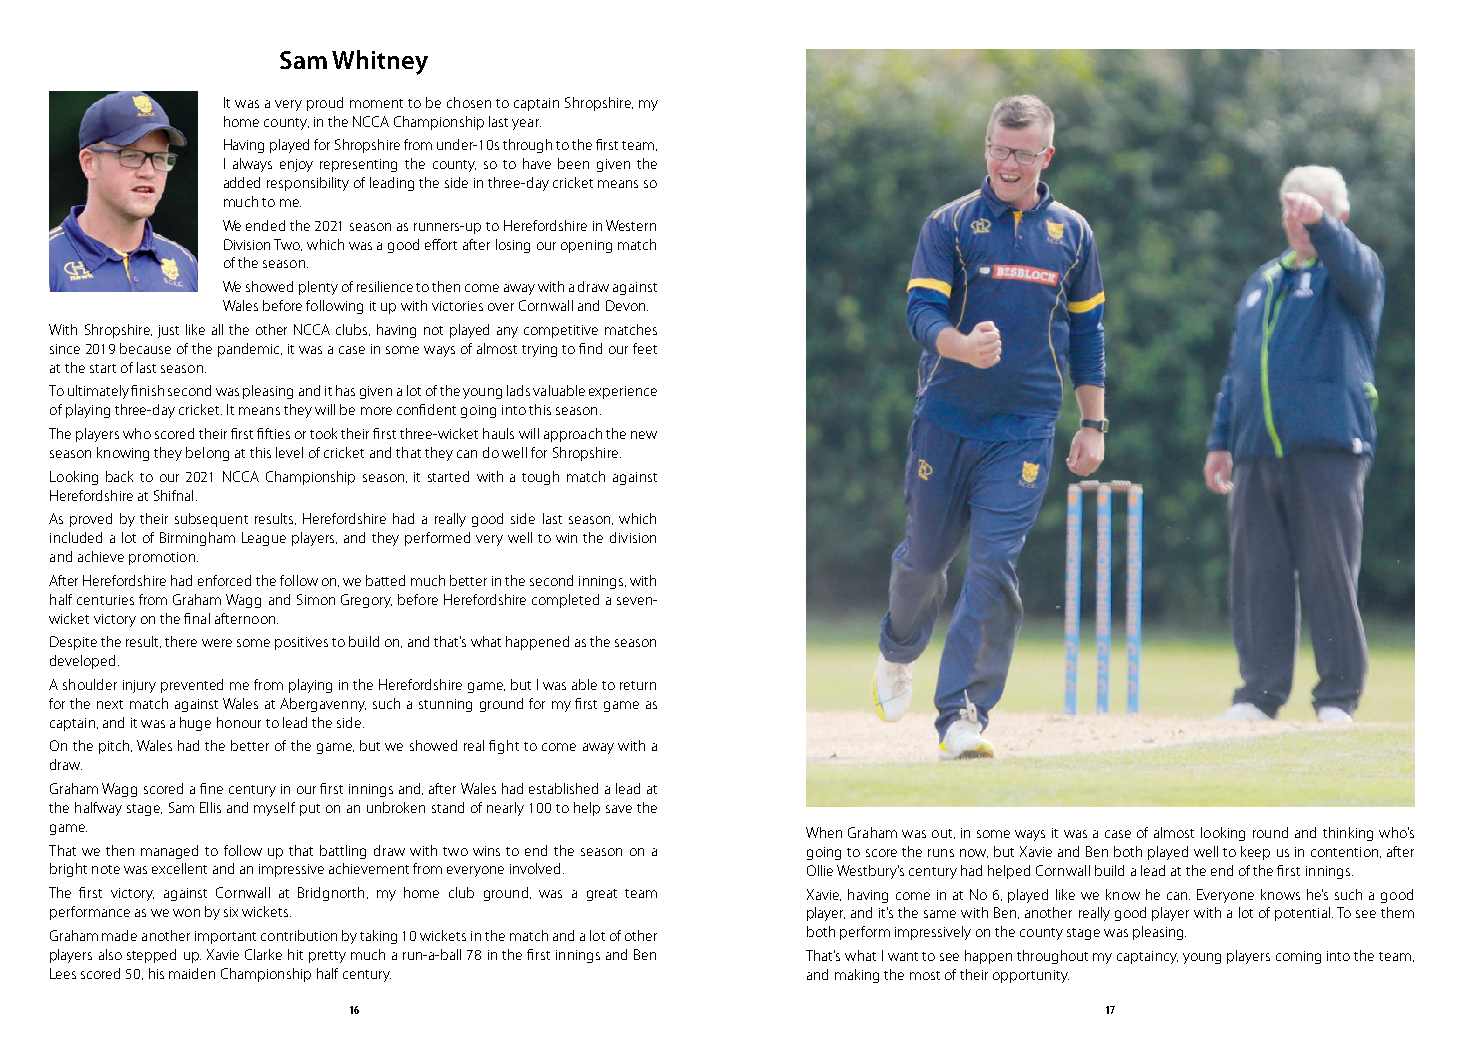  Describe the element at coordinates (644, 435) in the page. I see `new` at that location.
